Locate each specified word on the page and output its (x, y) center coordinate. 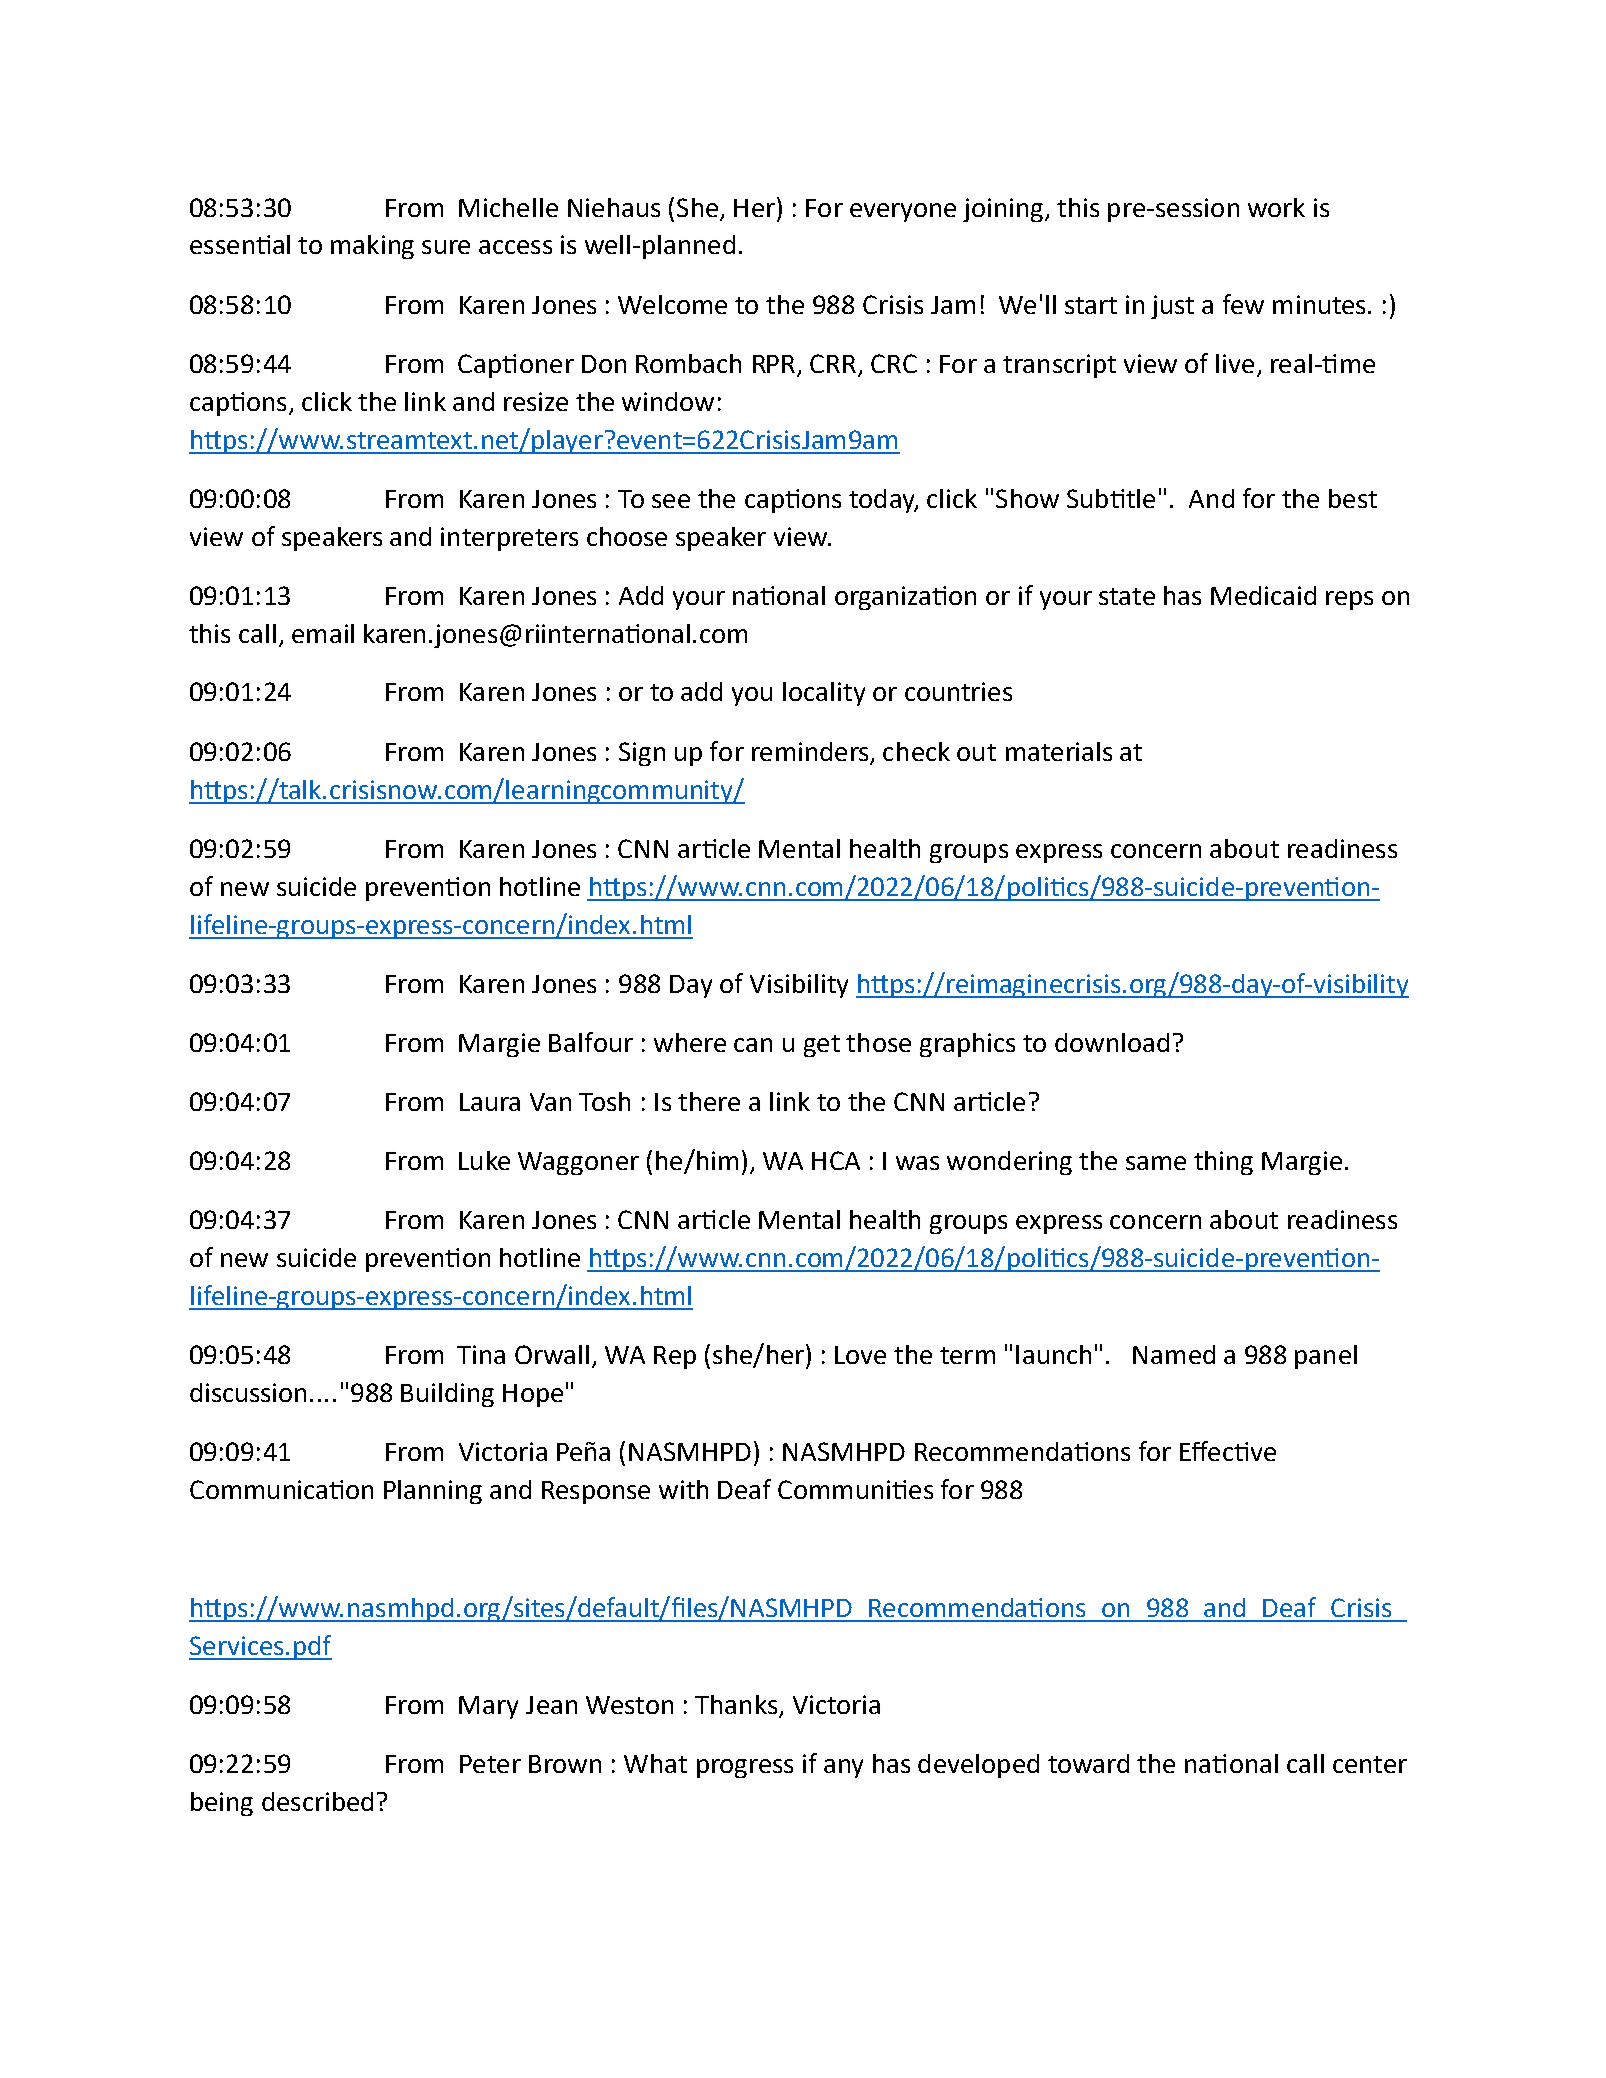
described (317, 1801)
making (372, 247)
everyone (903, 212)
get (822, 1046)
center (1370, 1764)
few (1243, 304)
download (1112, 1042)
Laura (490, 1102)
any (843, 1768)
